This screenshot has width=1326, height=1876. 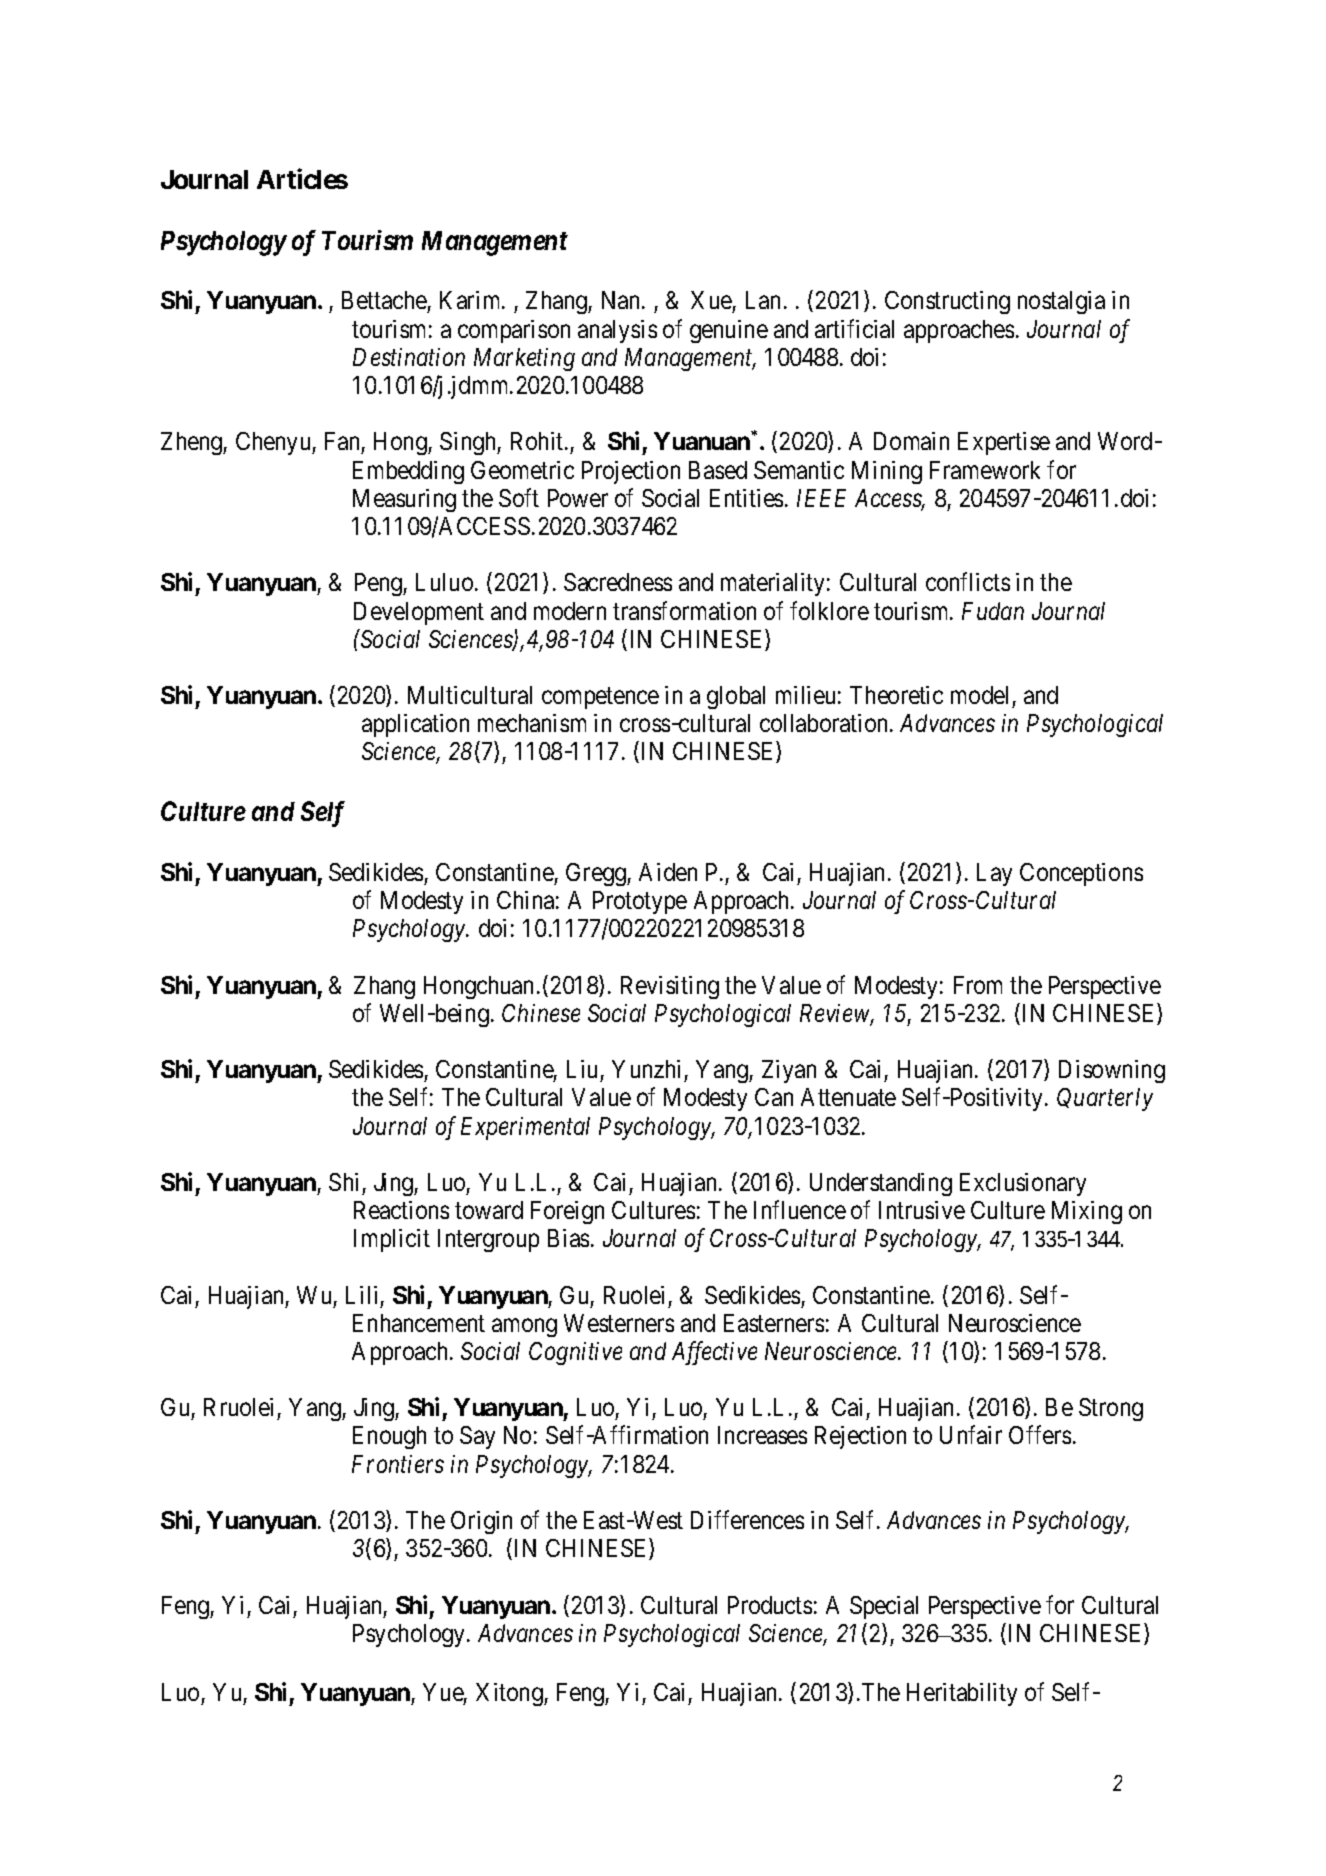 What do you see at coordinates (979, 695) in the screenshot?
I see `model` at bounding box center [979, 695].
